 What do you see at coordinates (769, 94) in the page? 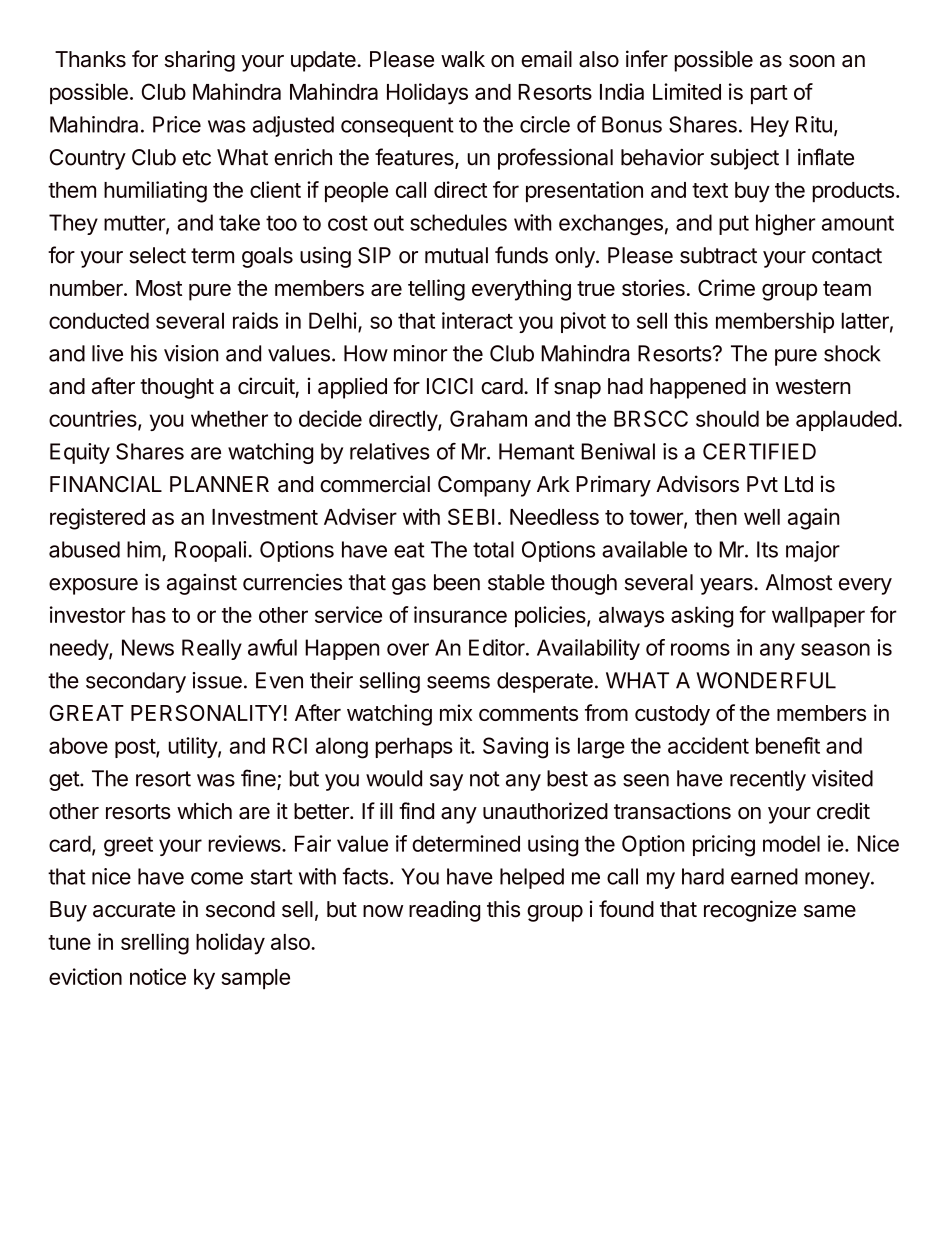
I see `part` at bounding box center [769, 94].
